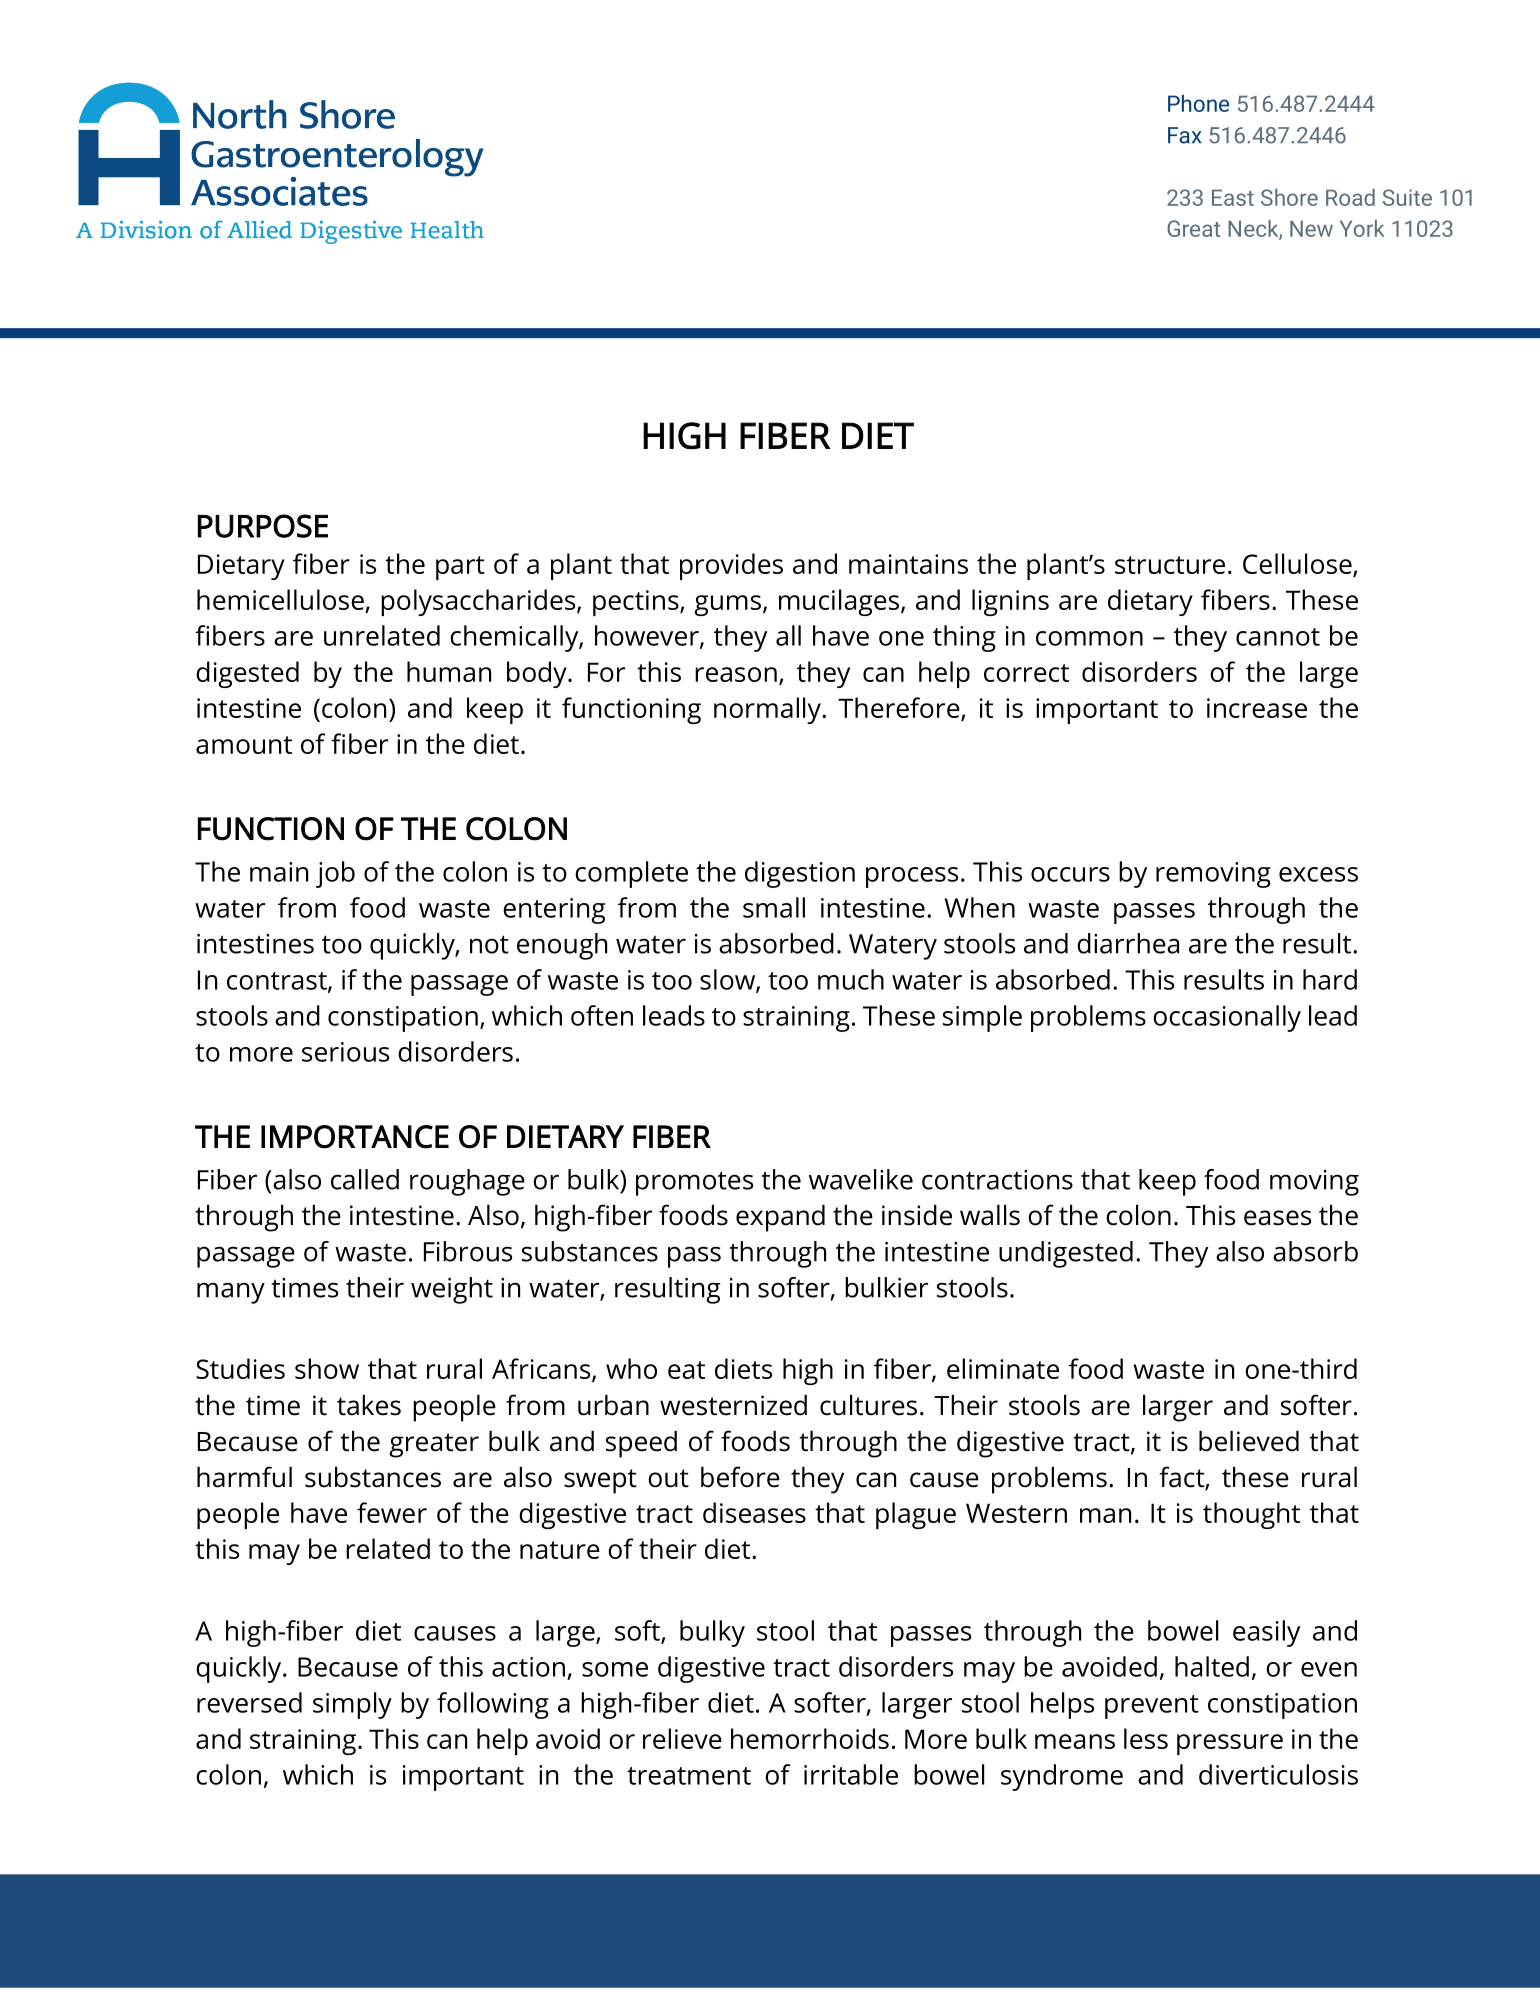 The height and width of the document is (1993, 1540). What do you see at coordinates (810, 1738) in the document?
I see `hemorrhoids` at bounding box center [810, 1738].
